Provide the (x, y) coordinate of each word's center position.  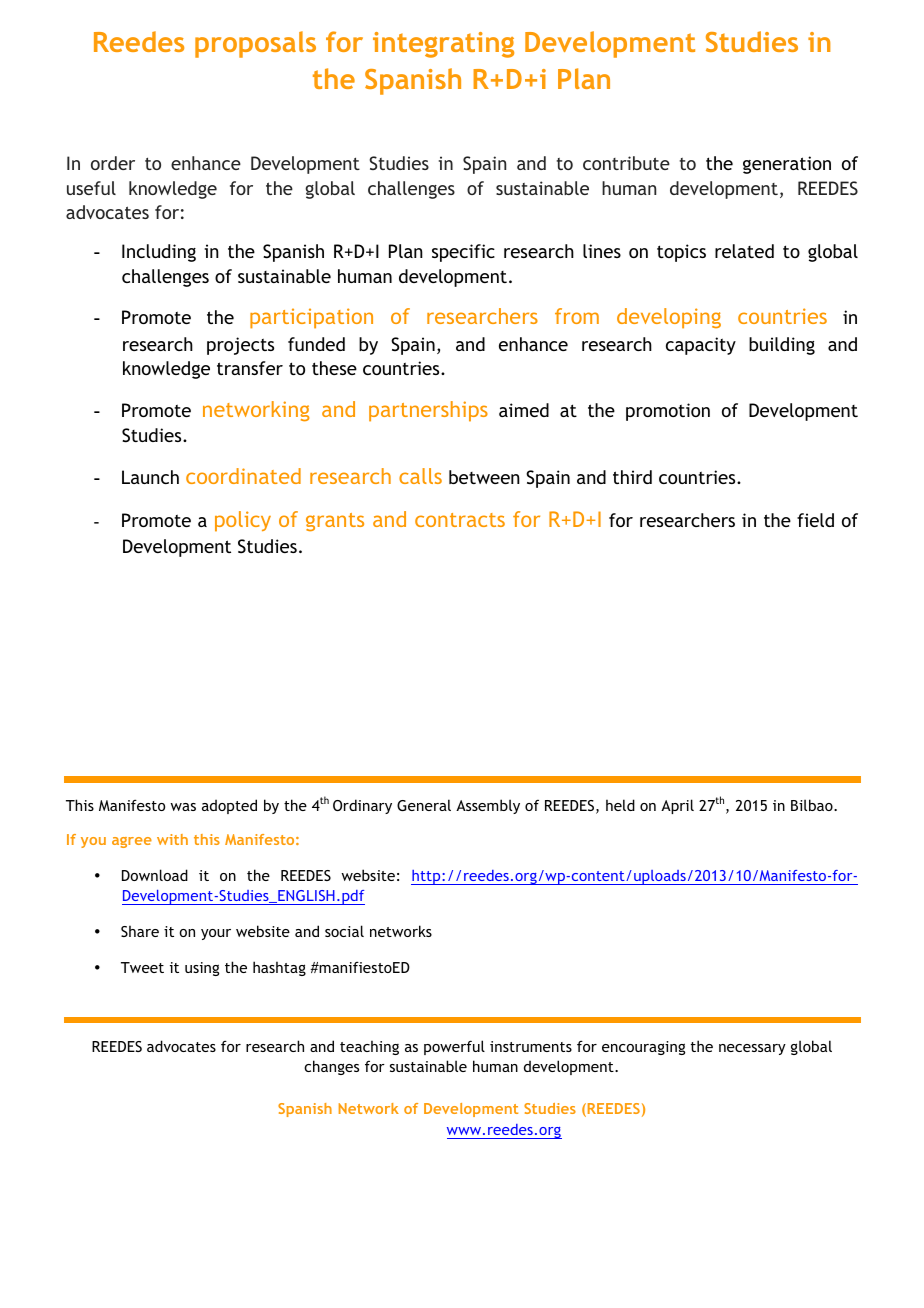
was (183, 807)
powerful (454, 1047)
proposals (255, 44)
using (202, 969)
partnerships (428, 411)
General (424, 805)
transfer (250, 368)
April (677, 806)
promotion (668, 412)
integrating (443, 45)
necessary (752, 1049)
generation (787, 165)
